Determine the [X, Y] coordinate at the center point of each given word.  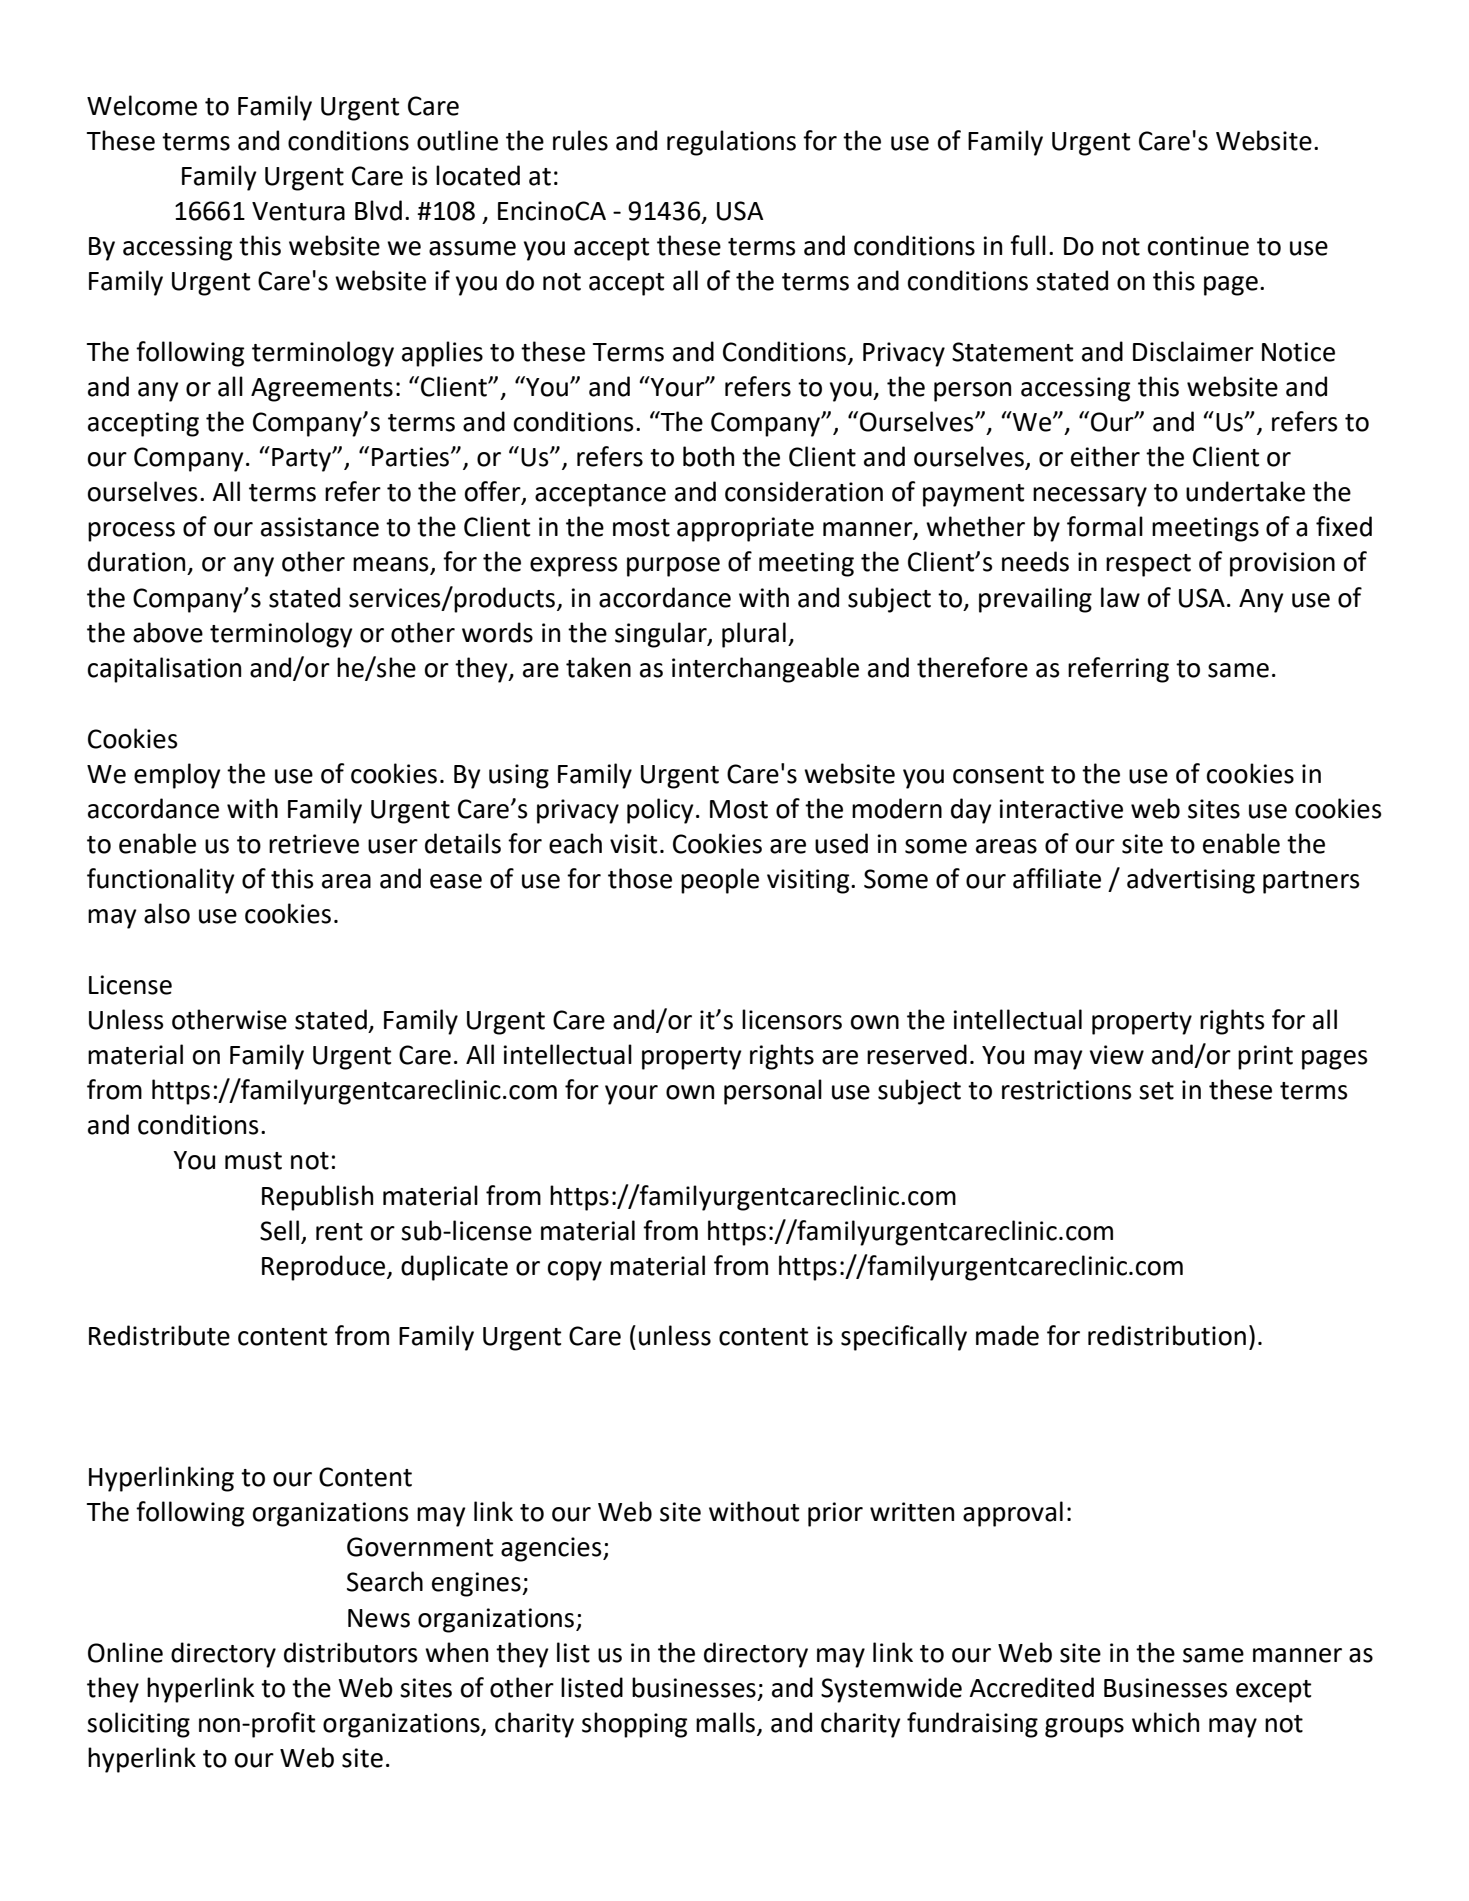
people [720, 881]
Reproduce [325, 1268]
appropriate [745, 529]
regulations [731, 143]
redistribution [1167, 1335]
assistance [320, 527]
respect [1148, 565]
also [167, 913]
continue [1198, 246]
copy [575, 1271]
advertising [1191, 881]
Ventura [298, 211]
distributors [351, 1652]
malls [725, 1722]
